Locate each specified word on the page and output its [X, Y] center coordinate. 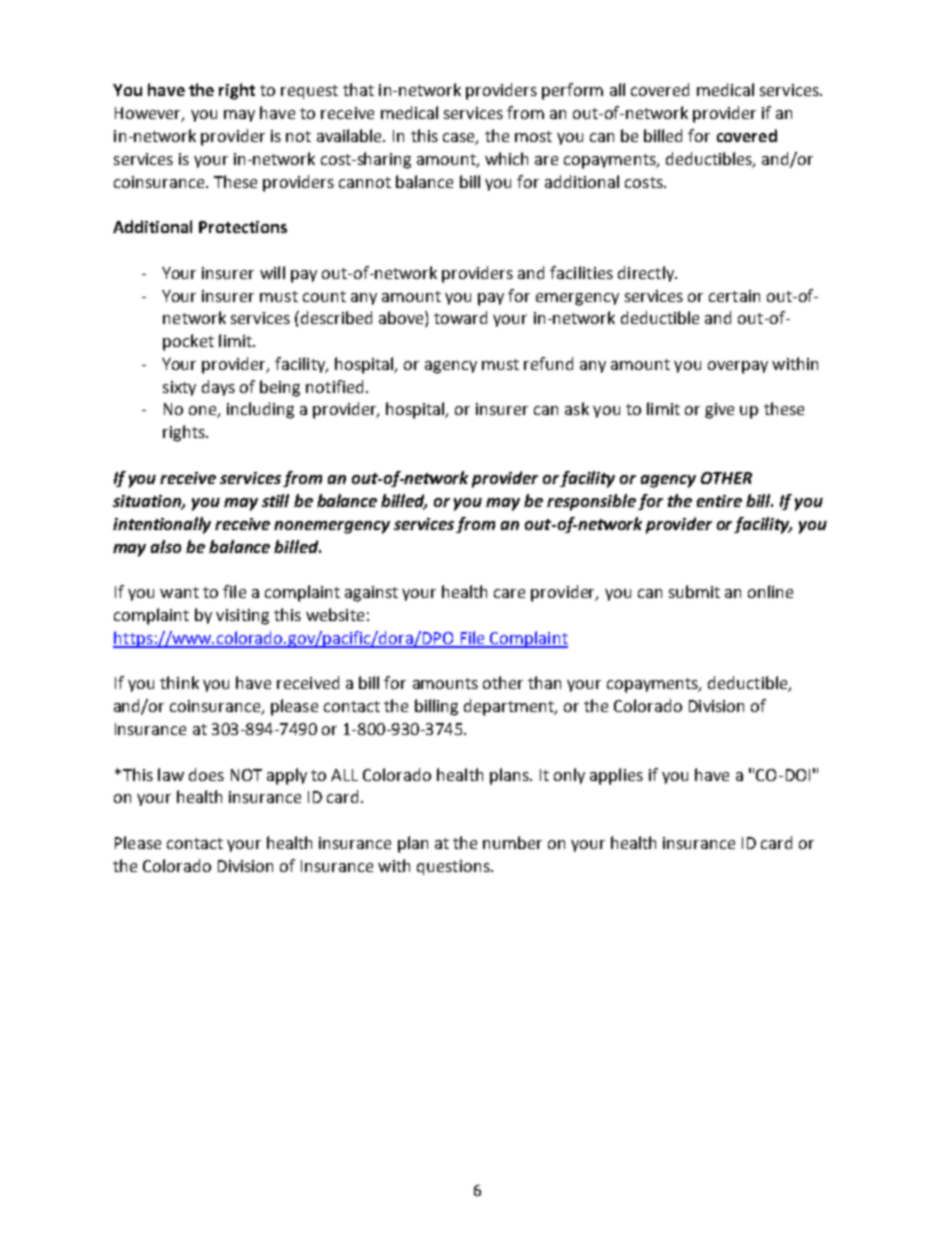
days [218, 388]
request [309, 92]
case [460, 139]
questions [454, 867]
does [206, 774]
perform [572, 91]
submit [694, 591]
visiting [242, 617]
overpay [738, 367]
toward [460, 317]
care [509, 593]
